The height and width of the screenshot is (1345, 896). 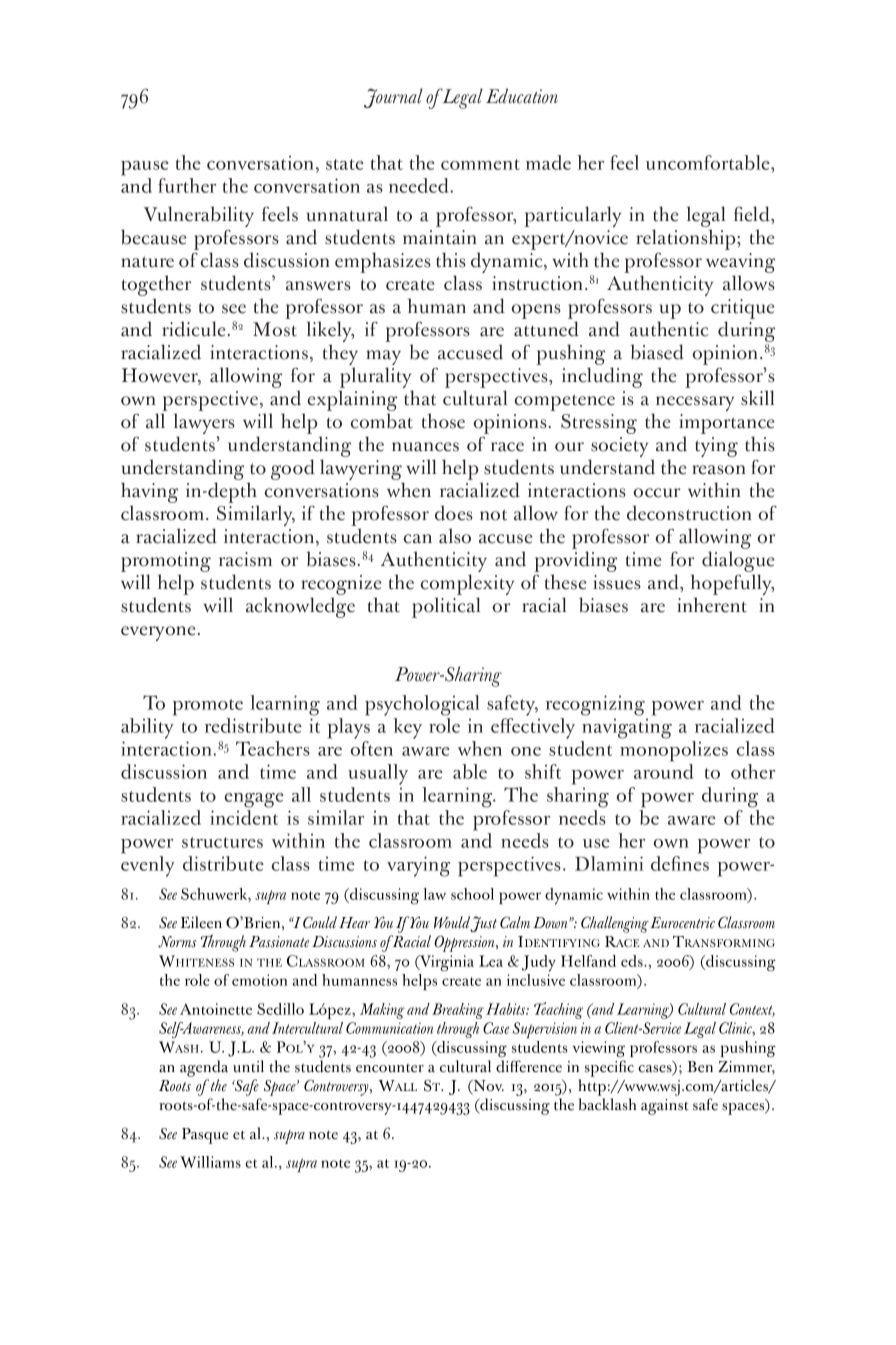 What do you see at coordinates (753, 214) in the screenshot?
I see `field` at bounding box center [753, 214].
